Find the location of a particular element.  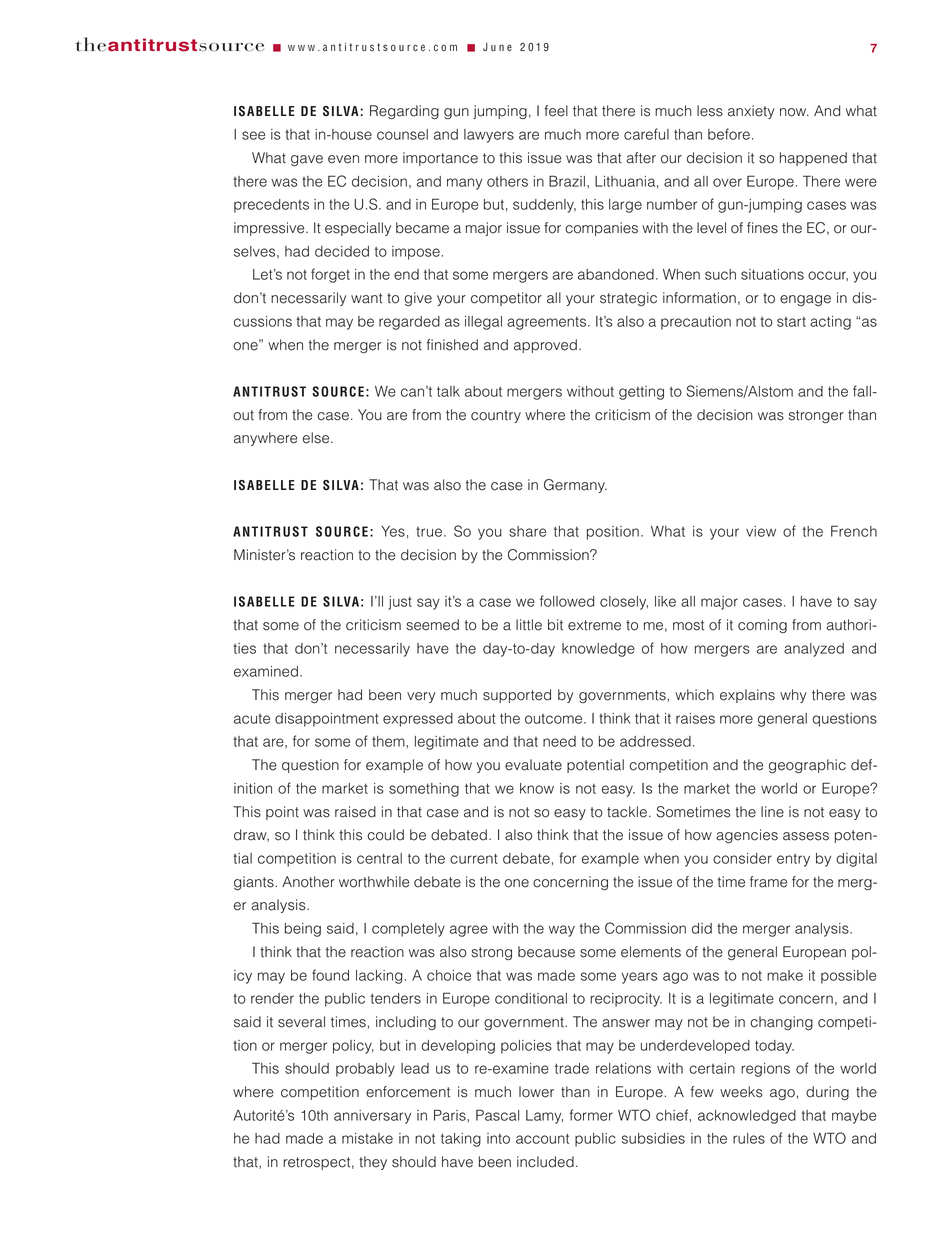

mistake is located at coordinates (367, 1138).
